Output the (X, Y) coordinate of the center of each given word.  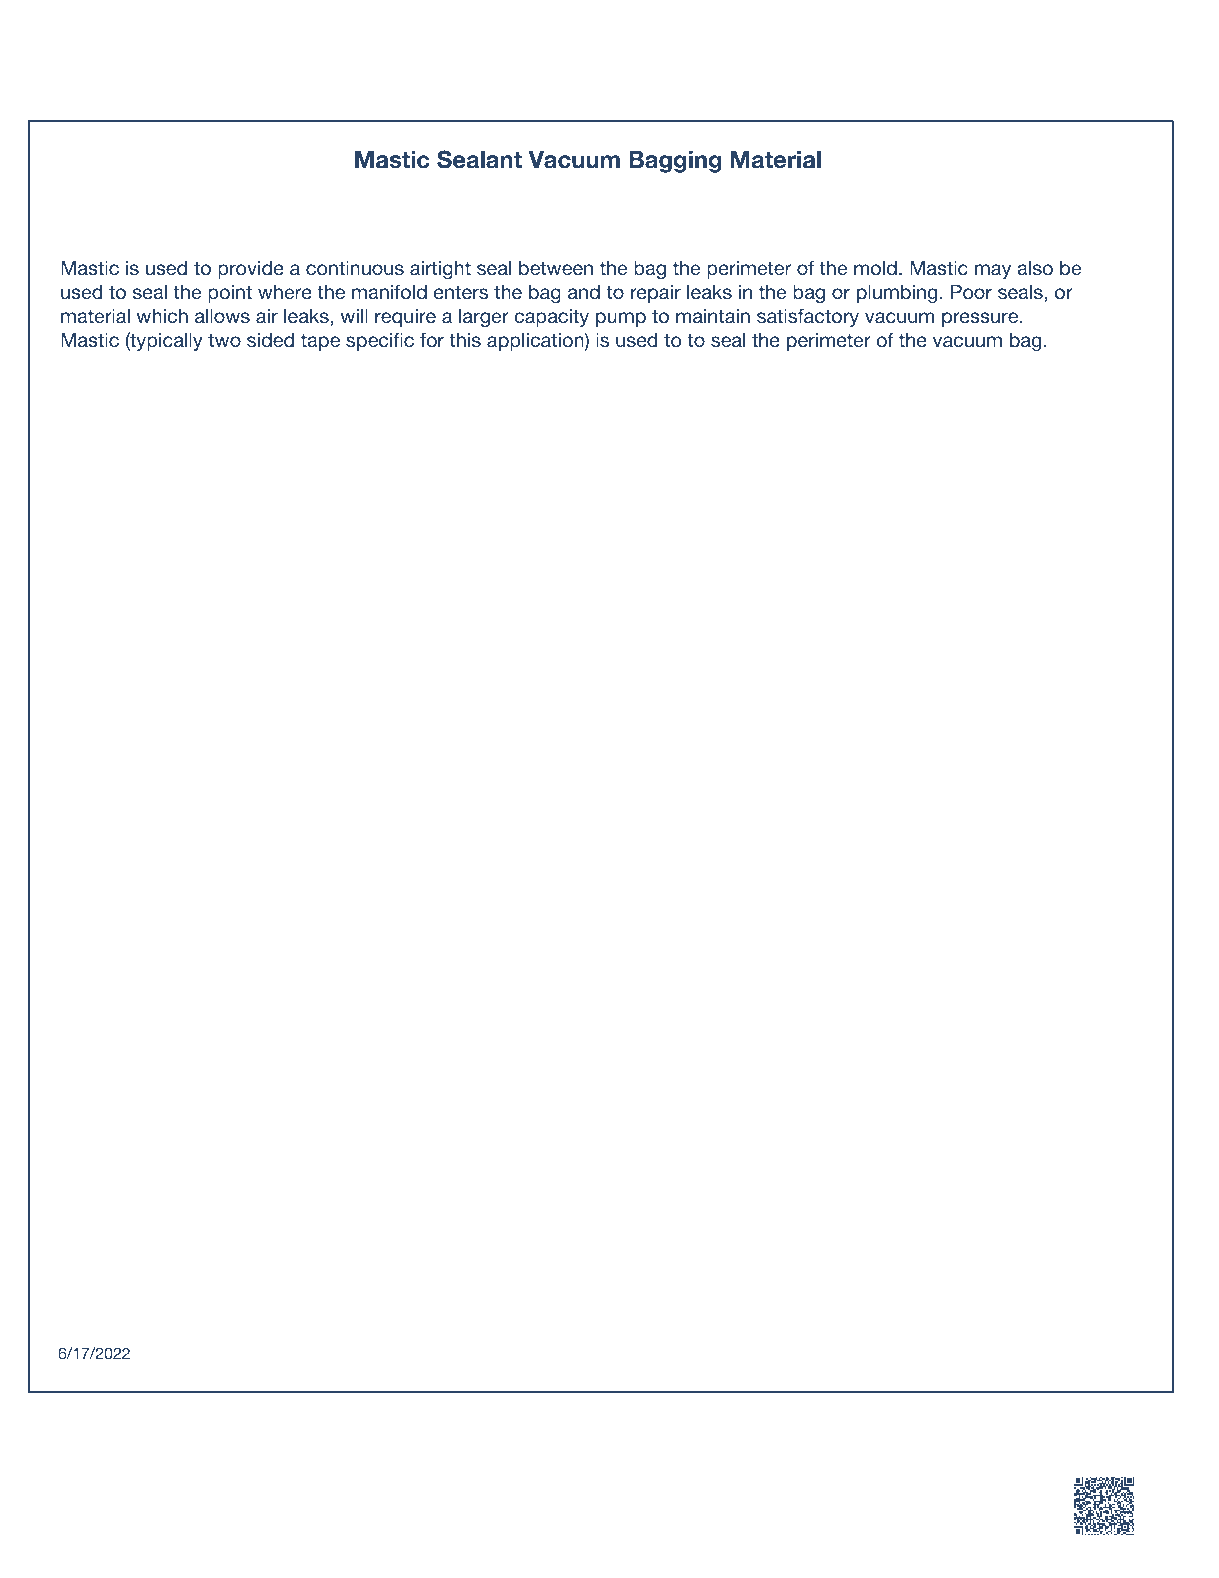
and (584, 291)
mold (875, 267)
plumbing (897, 293)
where (285, 291)
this (465, 339)
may (993, 271)
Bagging (675, 162)
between (556, 268)
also (1035, 268)
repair (656, 293)
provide (251, 269)
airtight (440, 269)
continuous (355, 267)
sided (270, 339)
